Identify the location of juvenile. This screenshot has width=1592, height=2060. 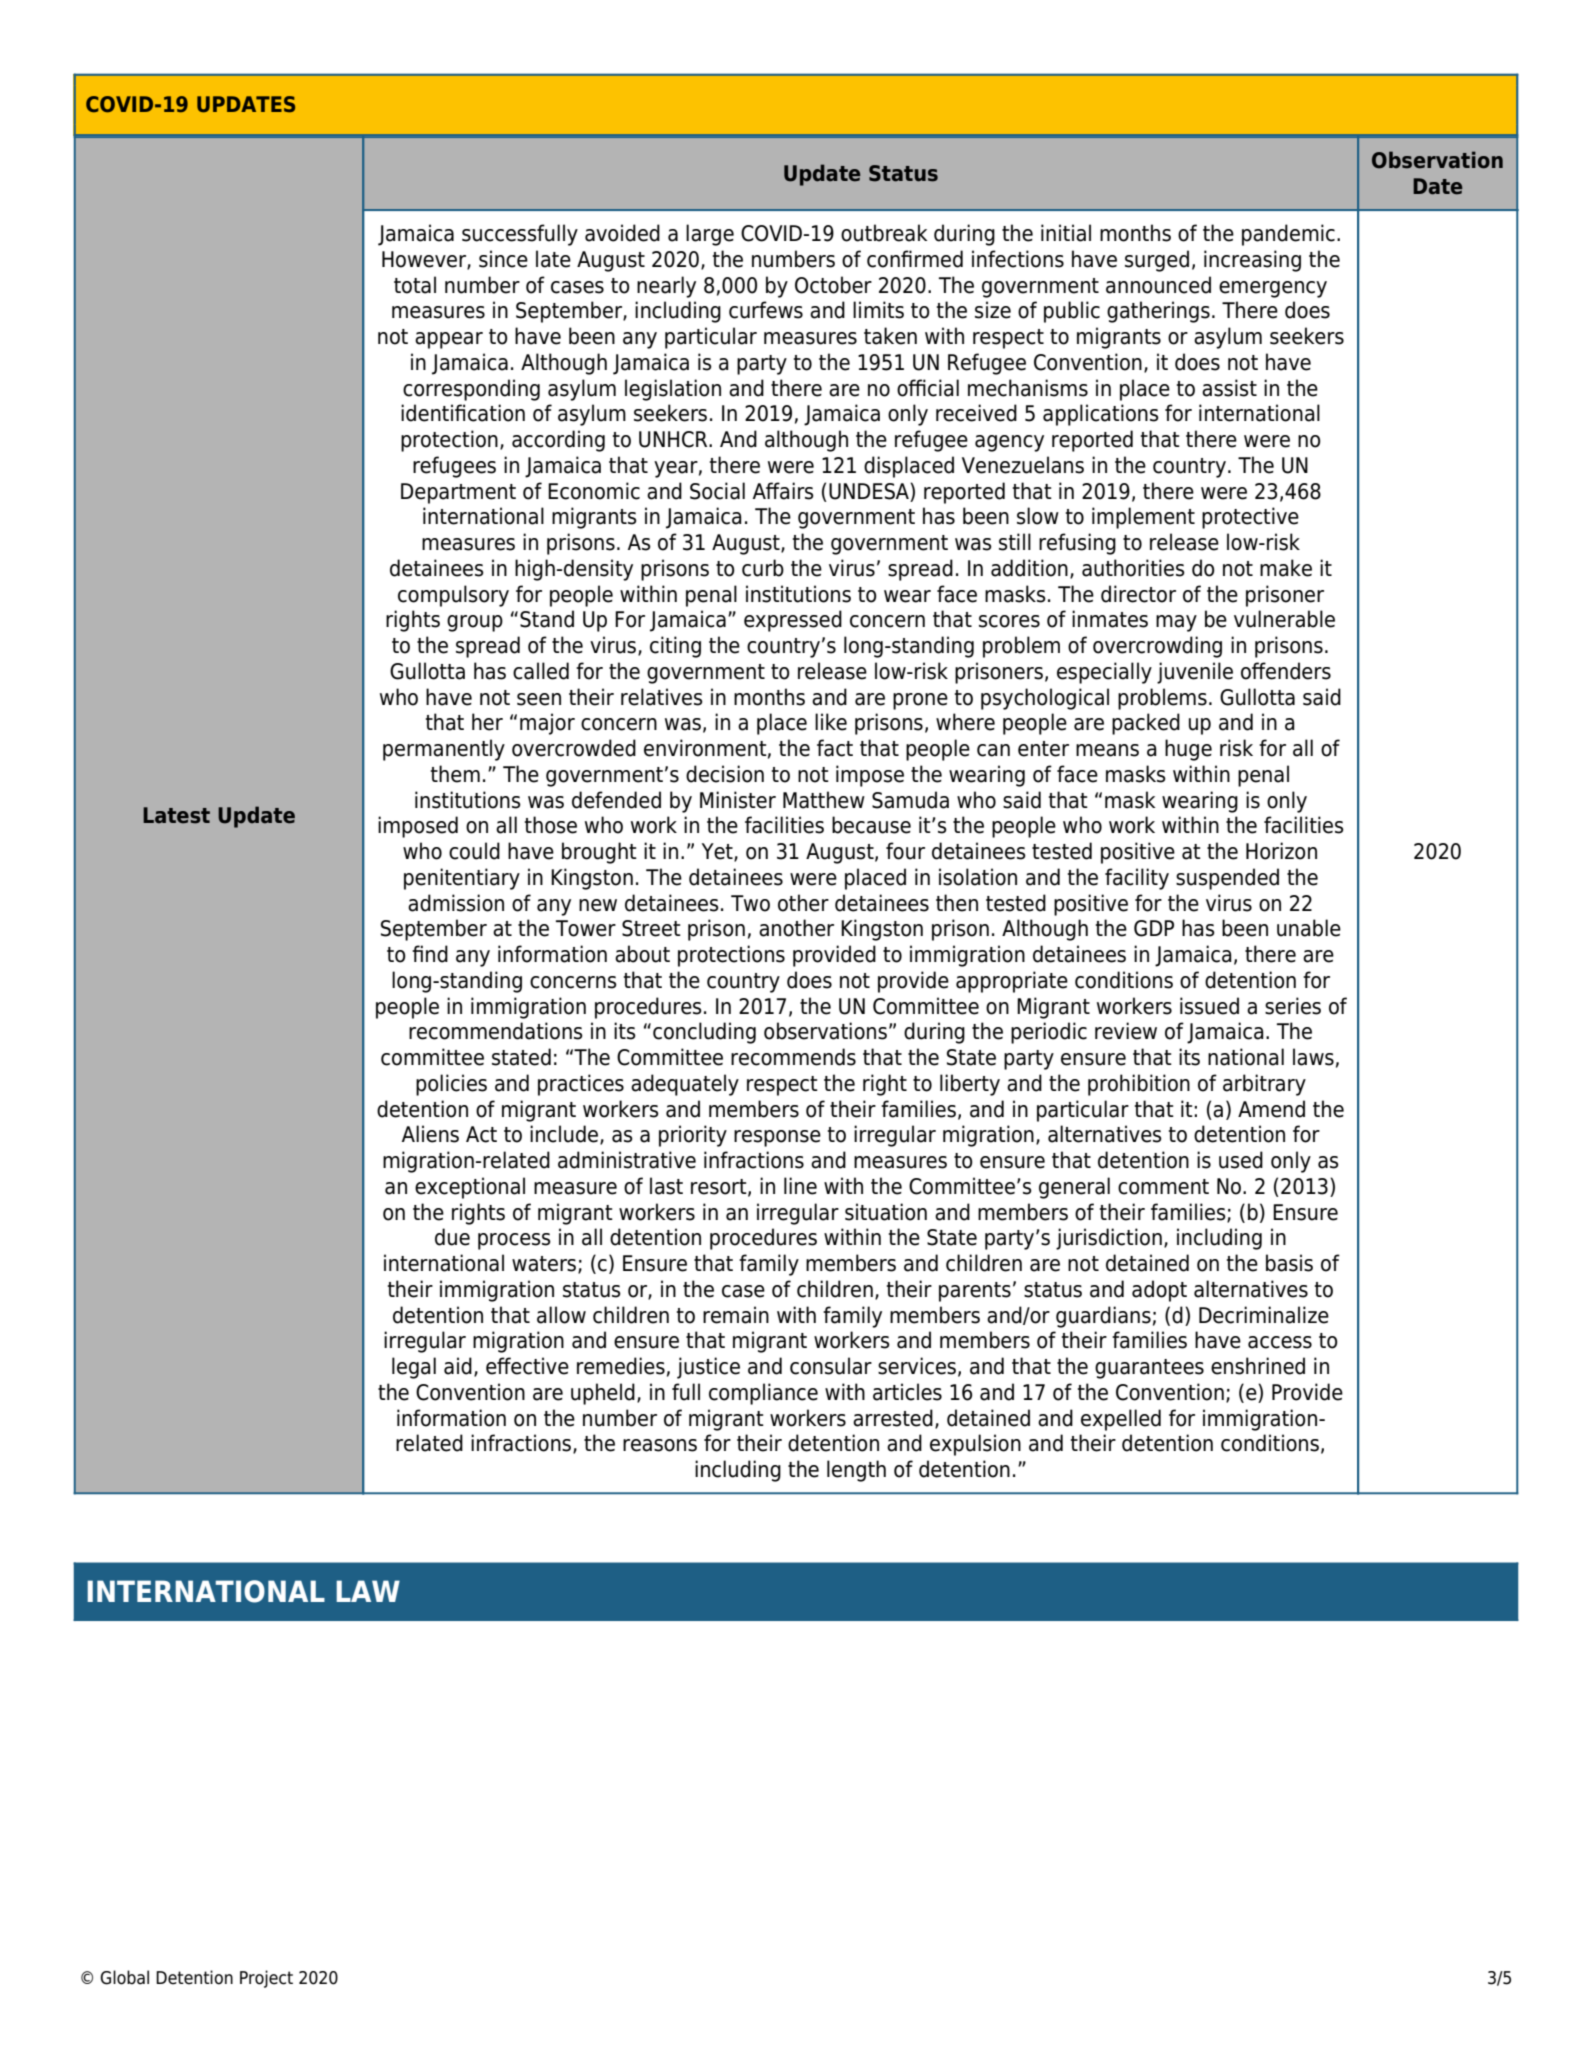
(1195, 673).
